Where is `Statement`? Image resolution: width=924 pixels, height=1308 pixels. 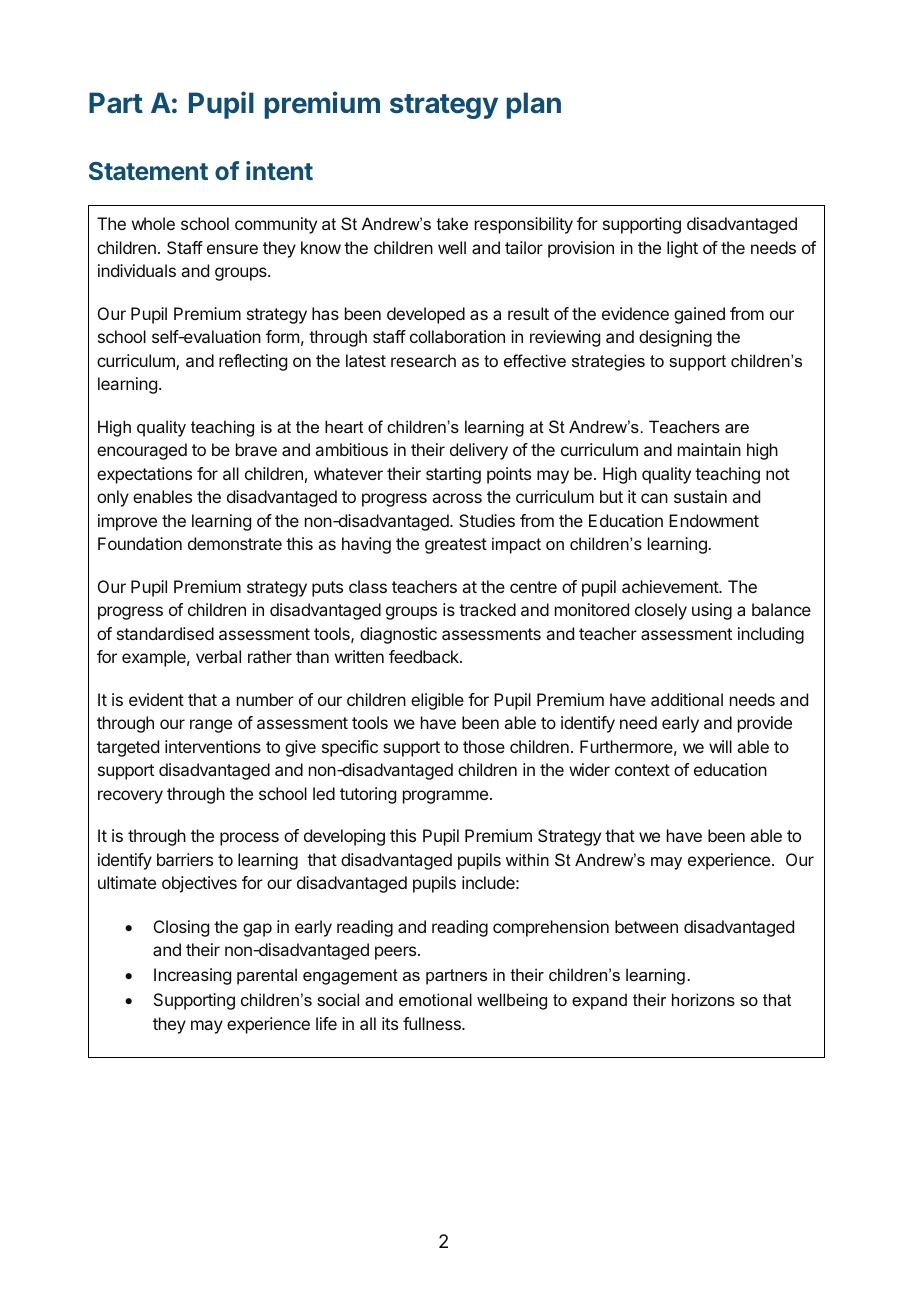 Statement is located at coordinates (148, 171).
